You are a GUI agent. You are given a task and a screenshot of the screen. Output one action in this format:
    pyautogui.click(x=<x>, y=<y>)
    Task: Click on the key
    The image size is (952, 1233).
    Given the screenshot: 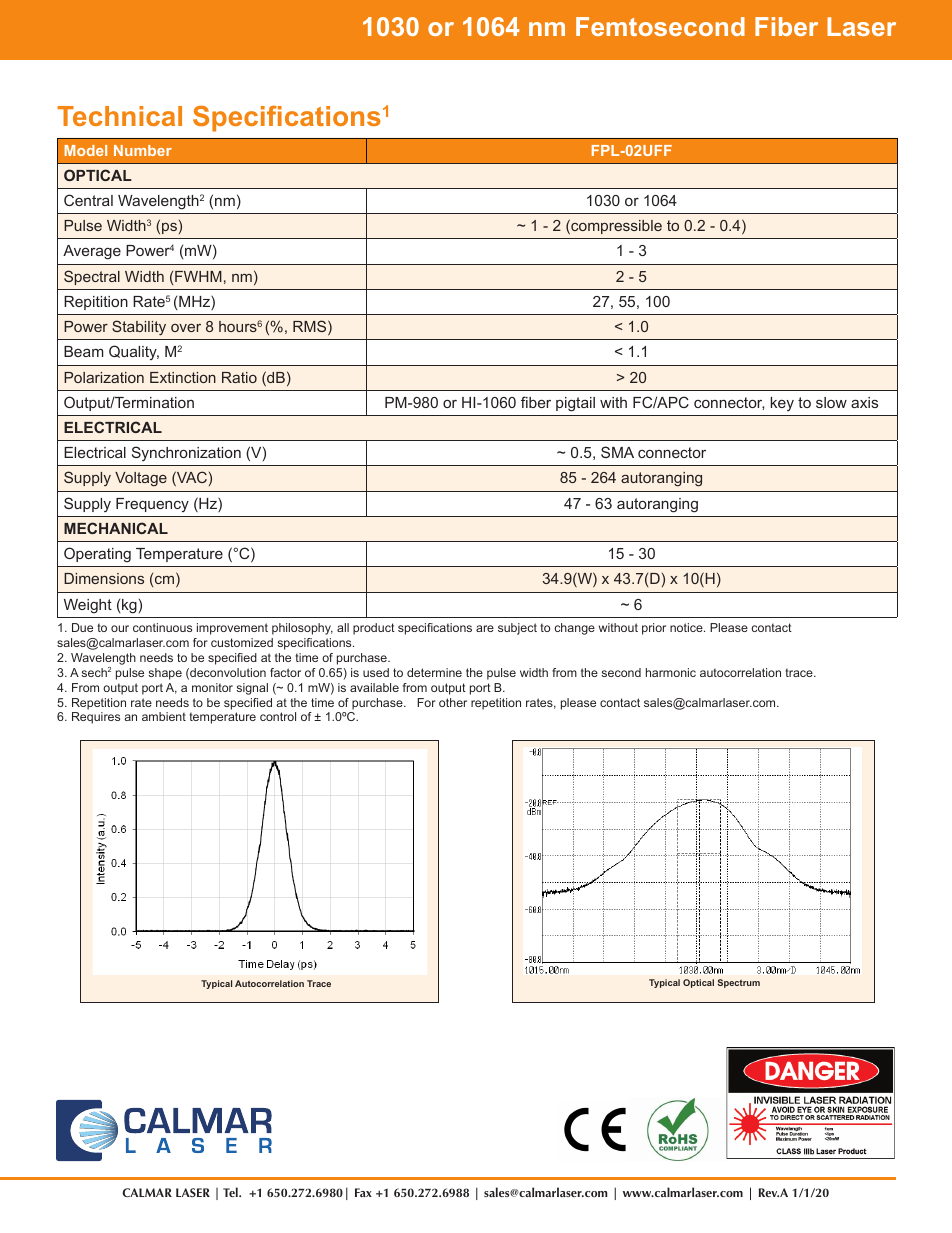 What is the action you would take?
    pyautogui.click(x=782, y=404)
